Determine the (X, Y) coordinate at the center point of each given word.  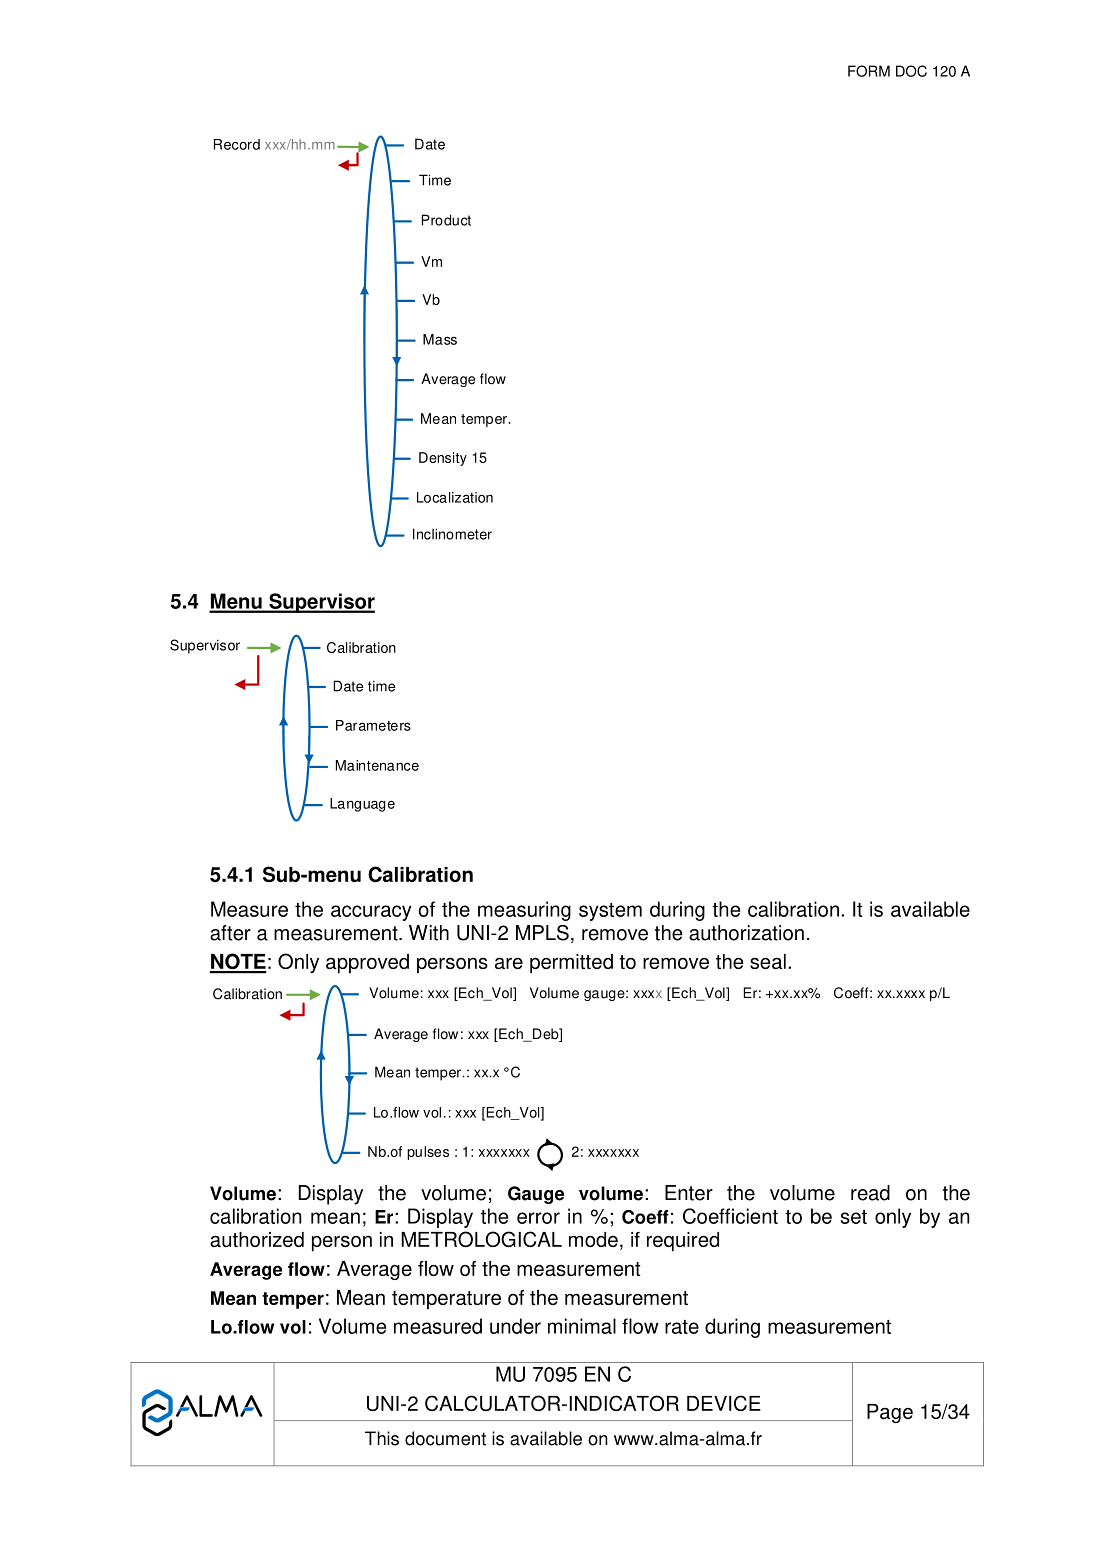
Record (237, 144)
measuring (524, 911)
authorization (746, 933)
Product (446, 220)
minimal (582, 1326)
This (382, 1438)
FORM (869, 71)
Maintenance (377, 765)
